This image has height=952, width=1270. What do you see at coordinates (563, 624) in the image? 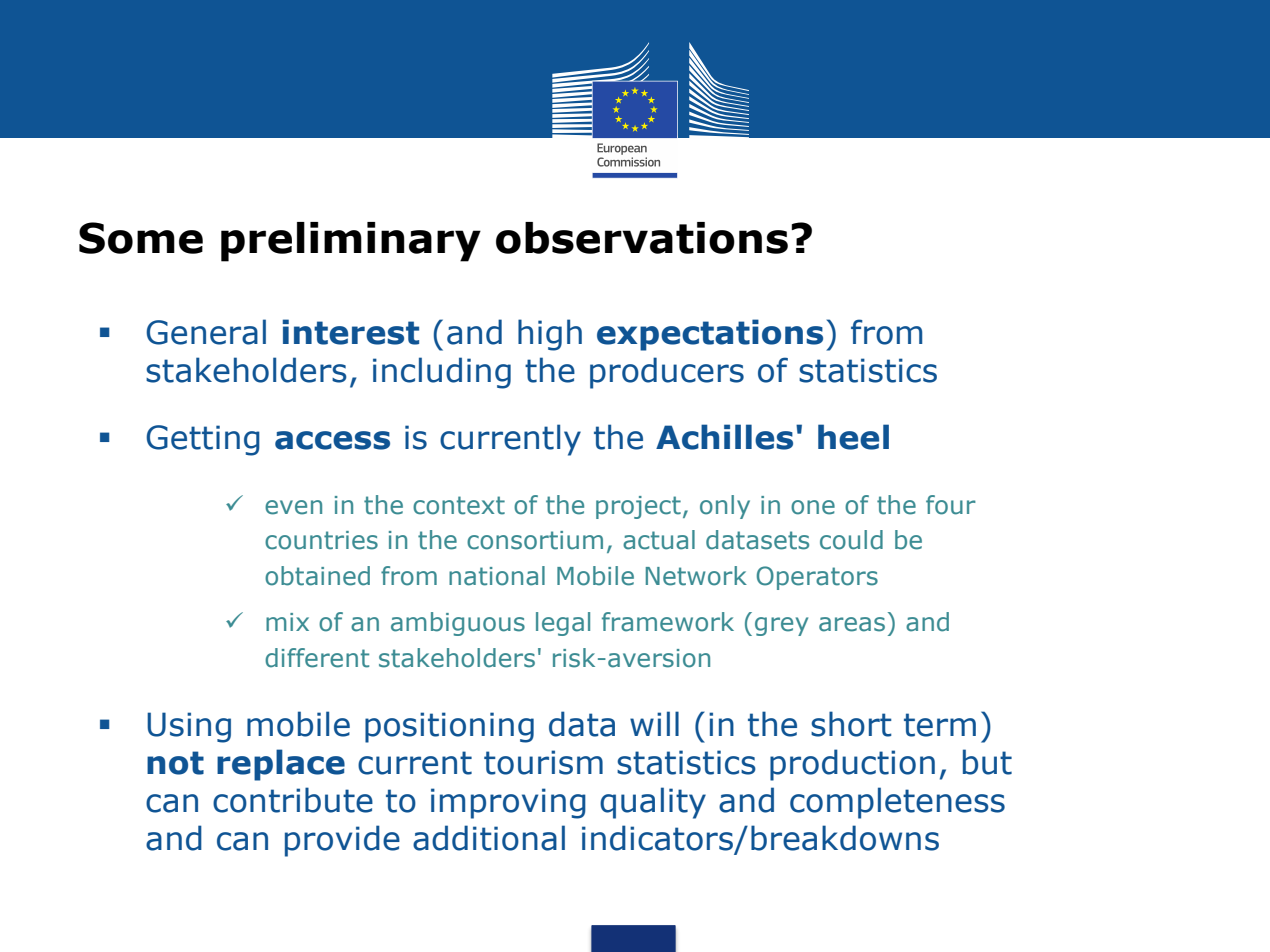
I see `legal` at bounding box center [563, 624].
